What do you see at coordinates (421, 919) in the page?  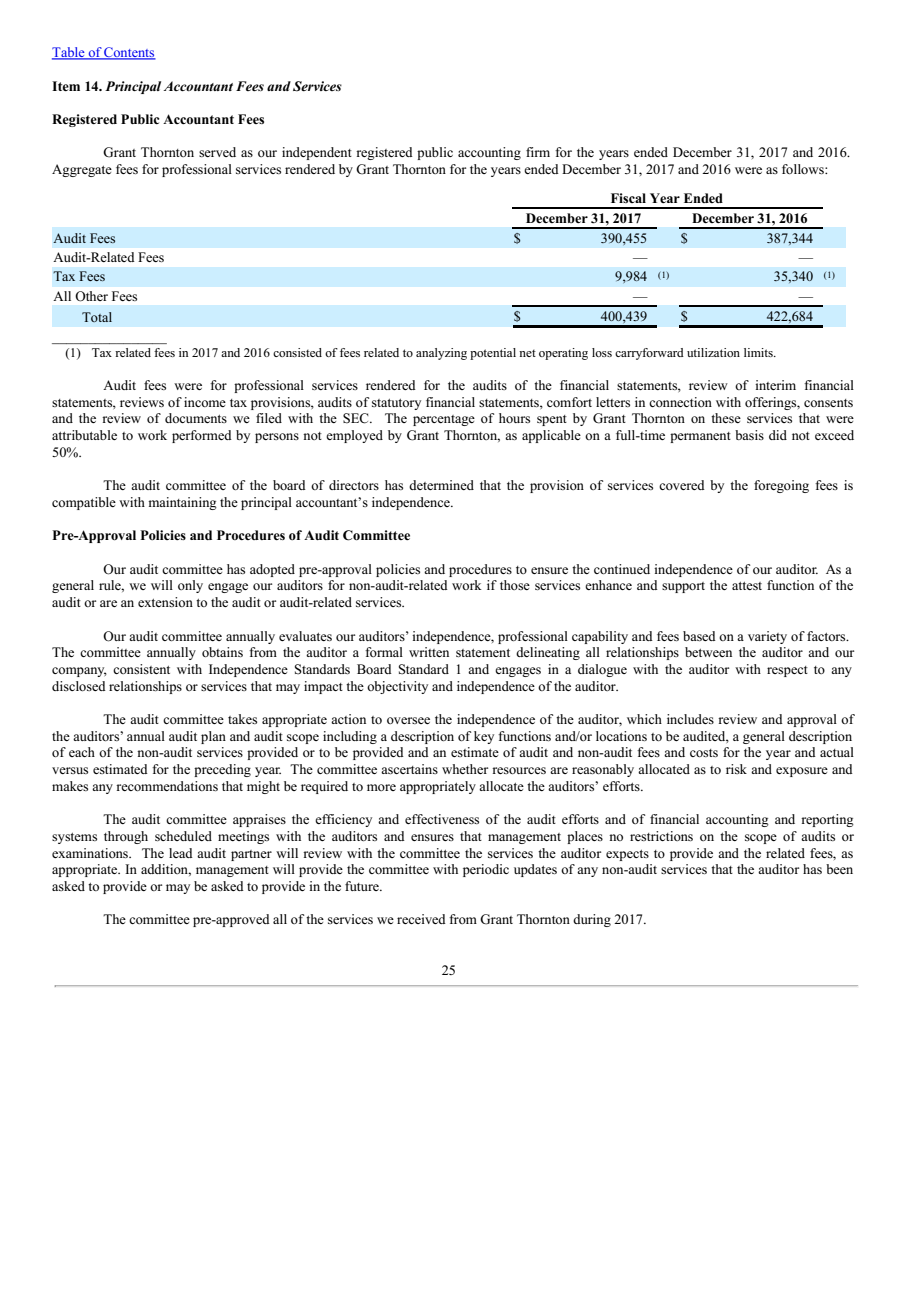 I see `received` at bounding box center [421, 919].
